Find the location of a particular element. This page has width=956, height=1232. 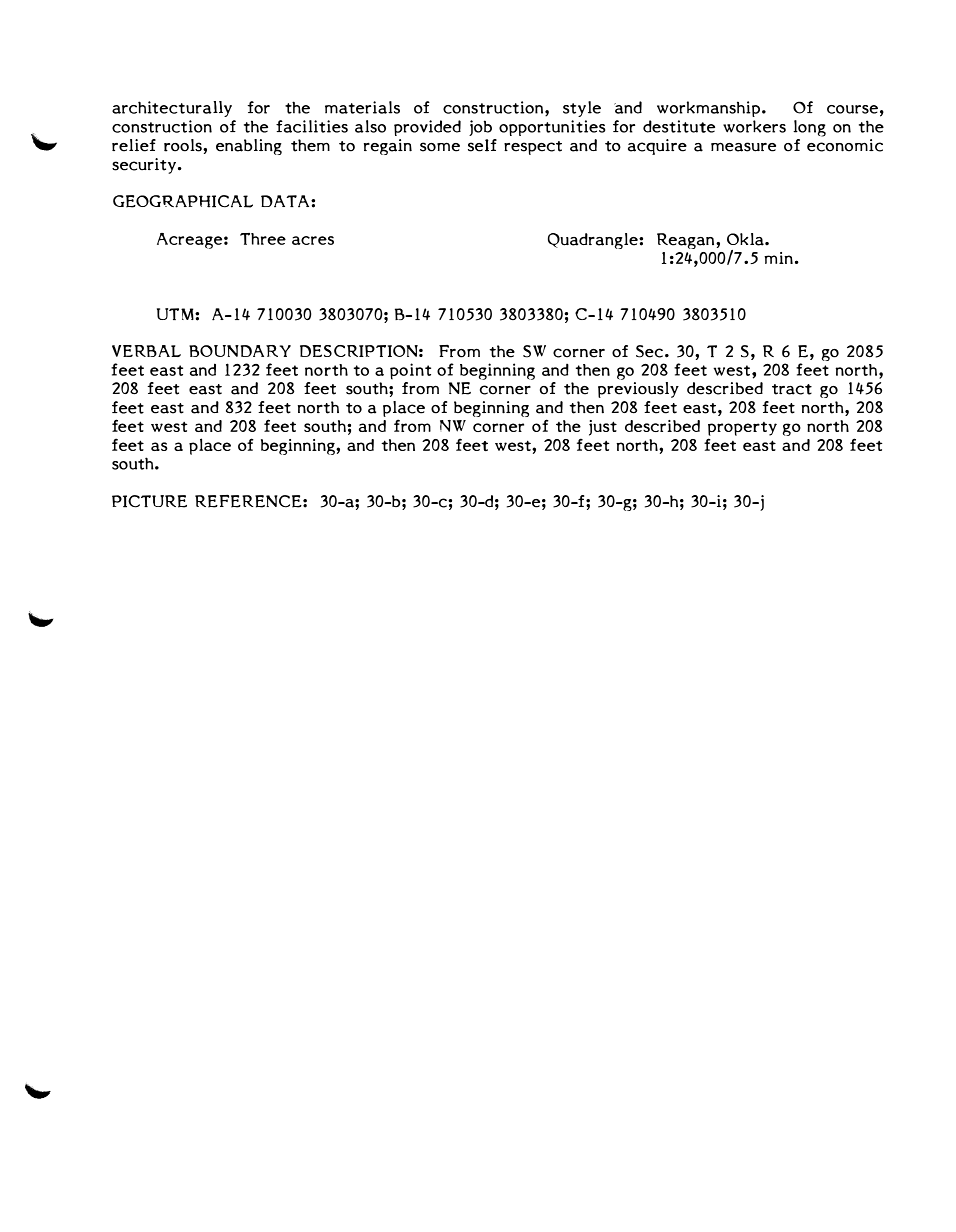

job is located at coordinates (480, 128).
